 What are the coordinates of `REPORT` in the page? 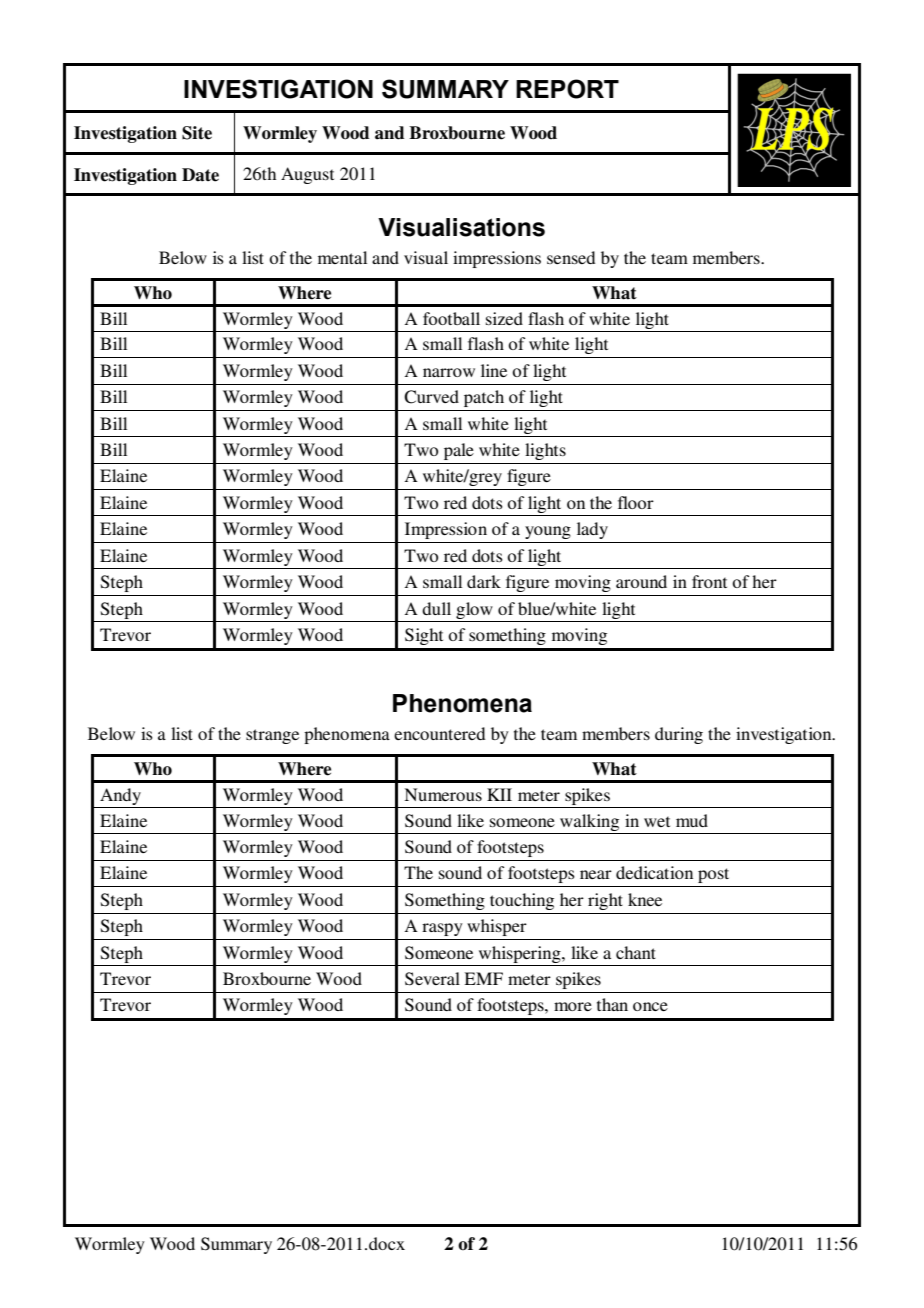 It's located at (567, 89).
